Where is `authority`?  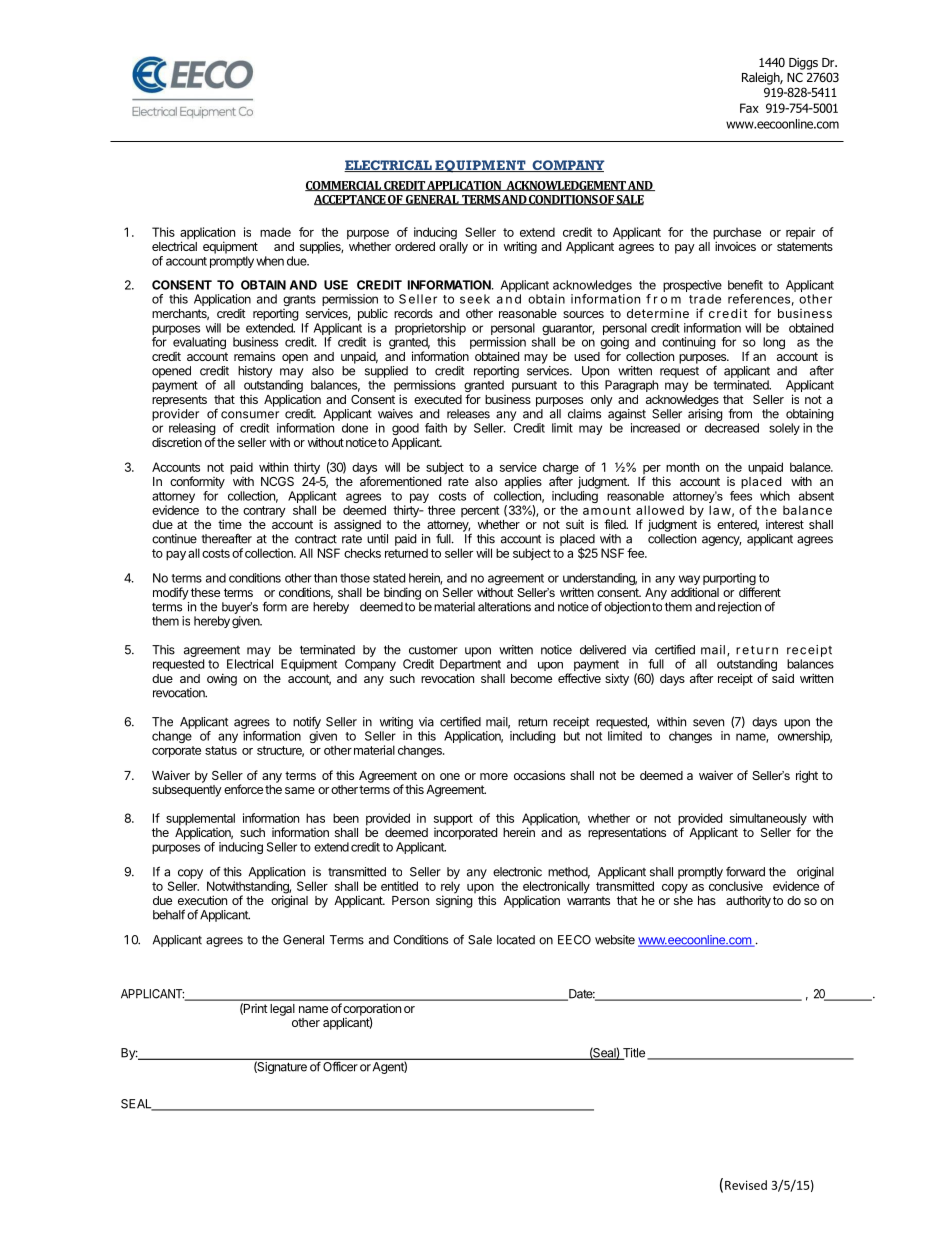 authority is located at coordinates (748, 901).
